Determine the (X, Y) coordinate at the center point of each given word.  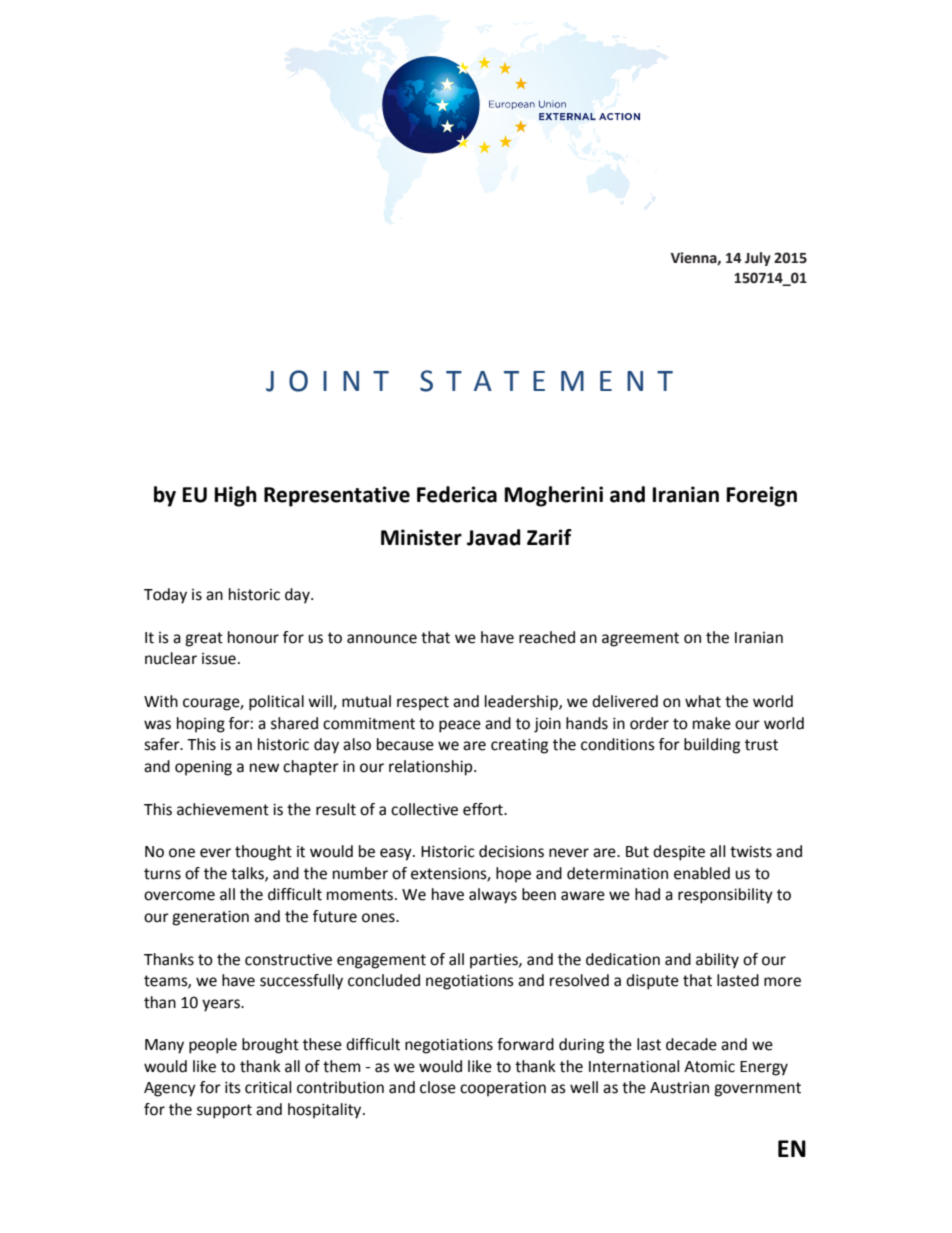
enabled (702, 873)
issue (219, 659)
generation (210, 918)
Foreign (762, 496)
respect (423, 703)
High (236, 496)
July (758, 259)
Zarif (549, 537)
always (493, 896)
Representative (337, 496)
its (233, 1087)
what (703, 701)
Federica (457, 494)
